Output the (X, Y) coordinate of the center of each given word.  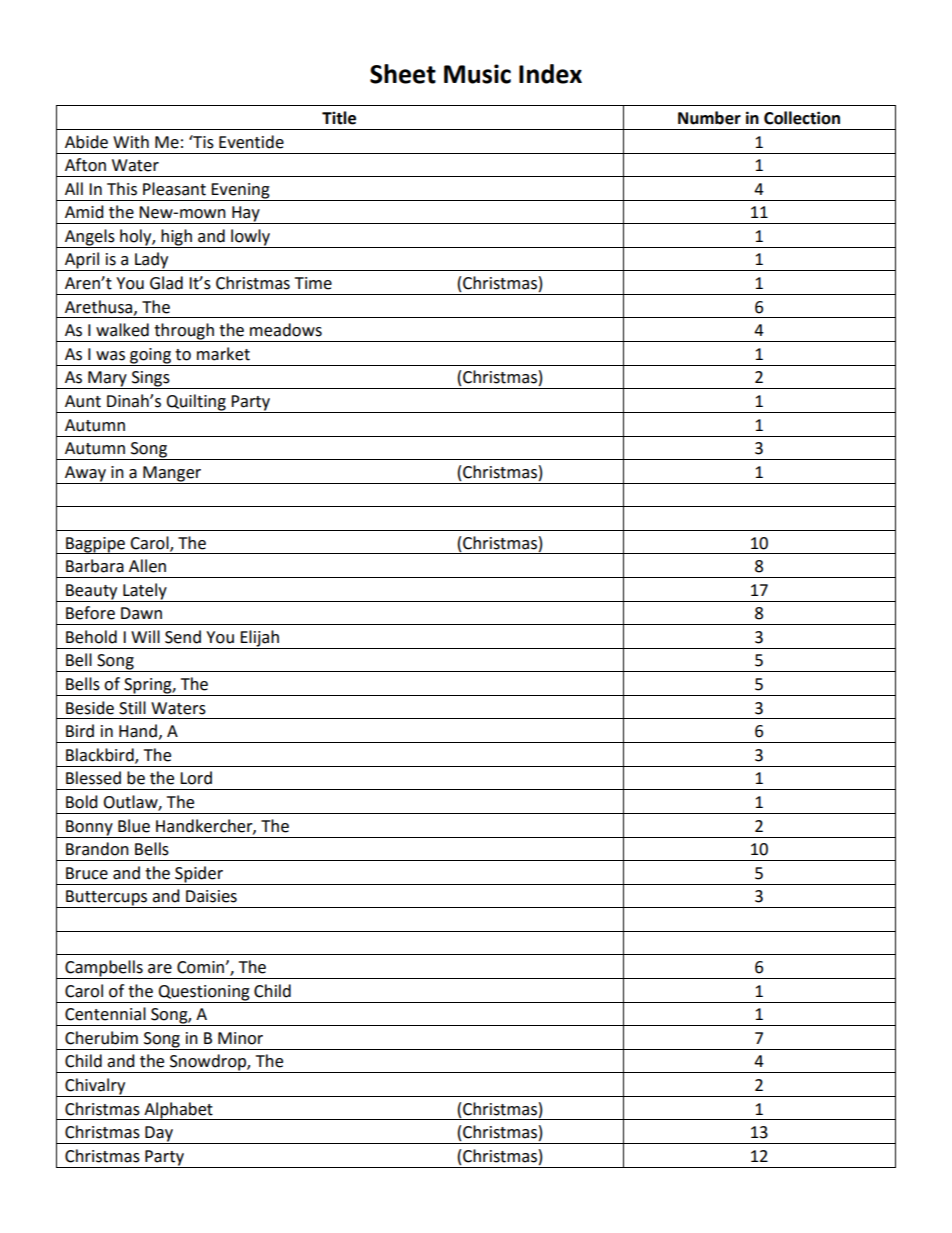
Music (477, 74)
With (131, 142)
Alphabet (178, 1111)
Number (709, 118)
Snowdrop (208, 1063)
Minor (240, 1038)
